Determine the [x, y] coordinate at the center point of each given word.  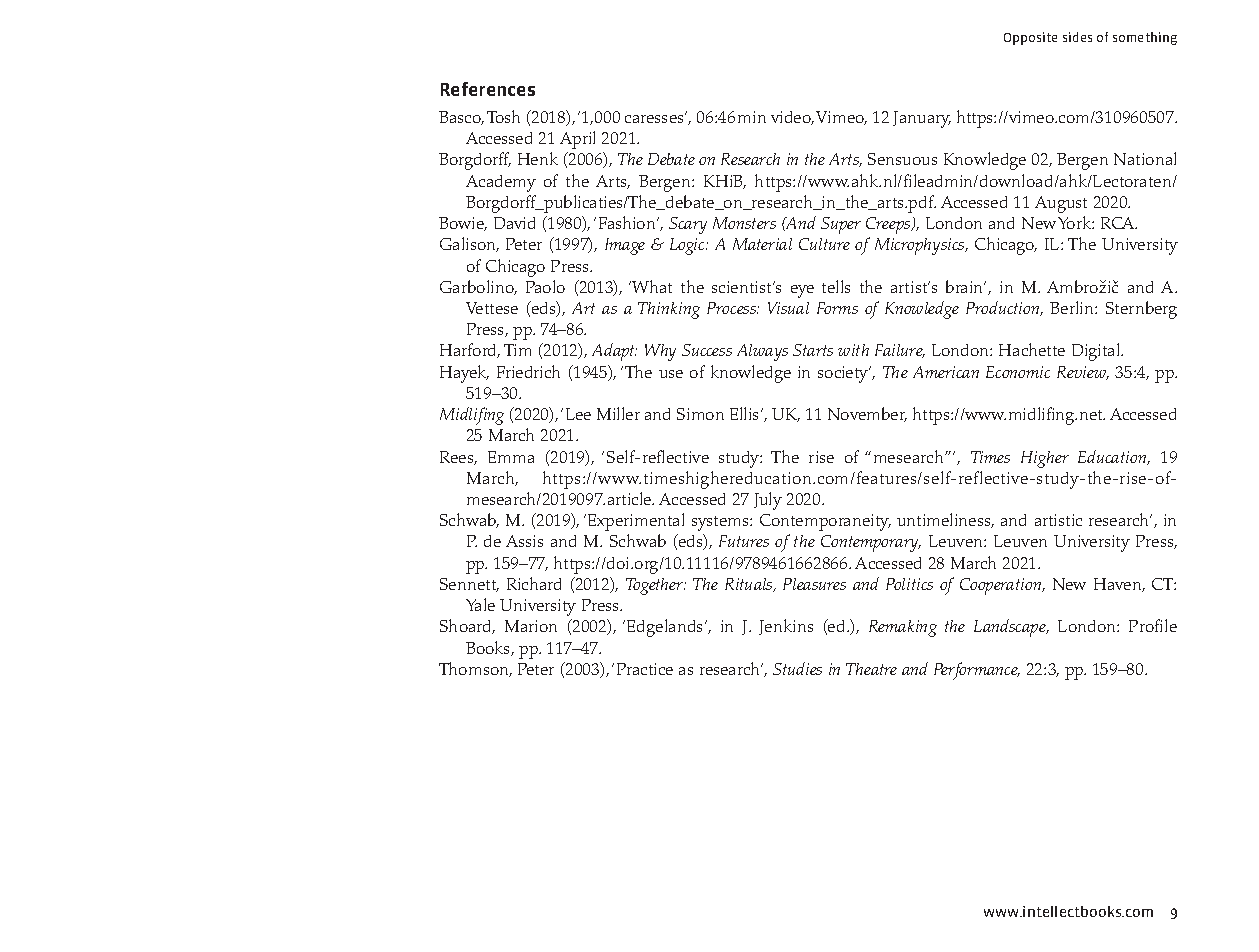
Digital [1097, 352]
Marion [531, 626]
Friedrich [528, 371]
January [922, 119]
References [488, 89]
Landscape [1011, 628]
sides [1077, 37]
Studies [797, 668]
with [853, 350]
